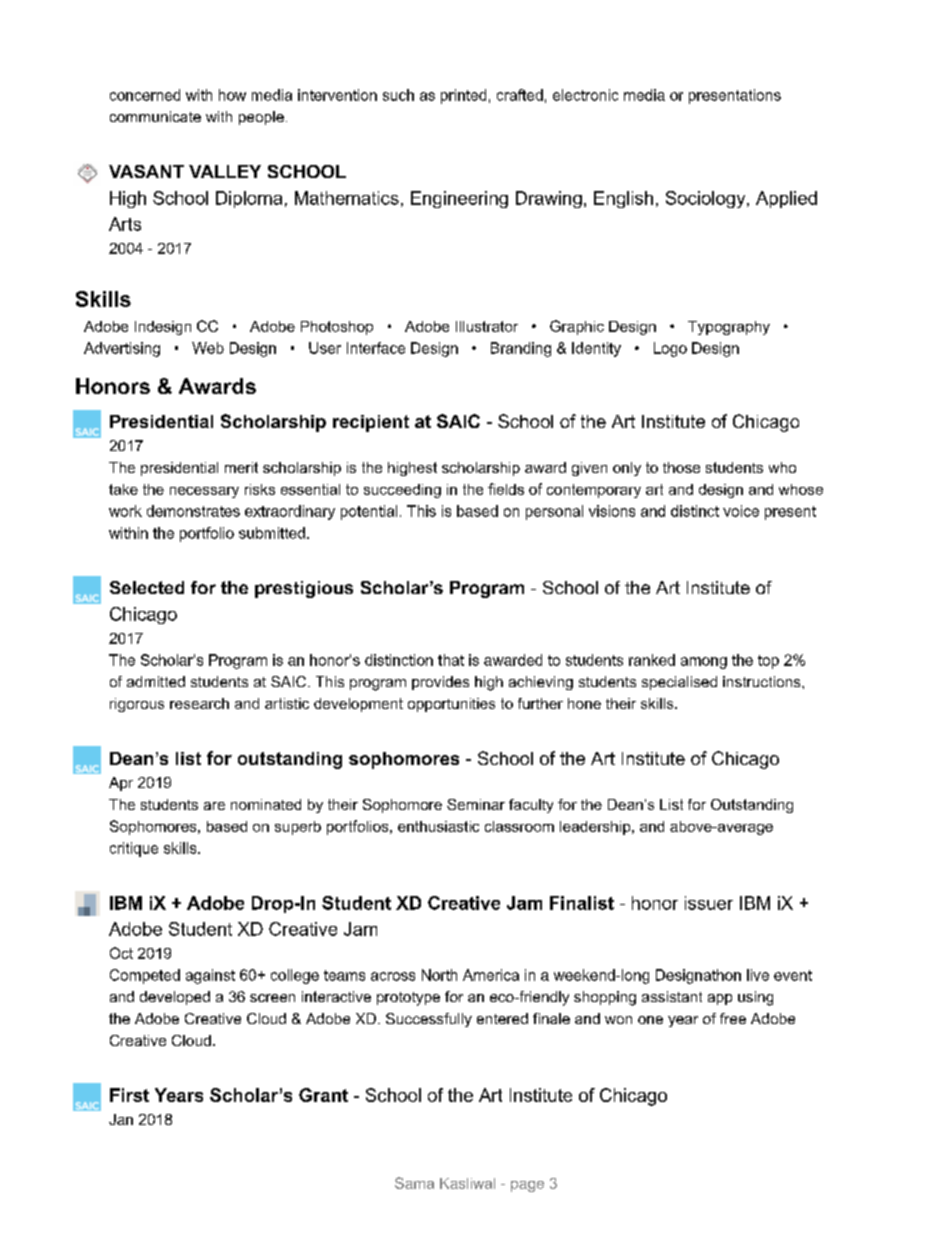 The width and height of the page is (952, 1233). Describe the element at coordinates (733, 1018) in the page. I see `free` at that location.
